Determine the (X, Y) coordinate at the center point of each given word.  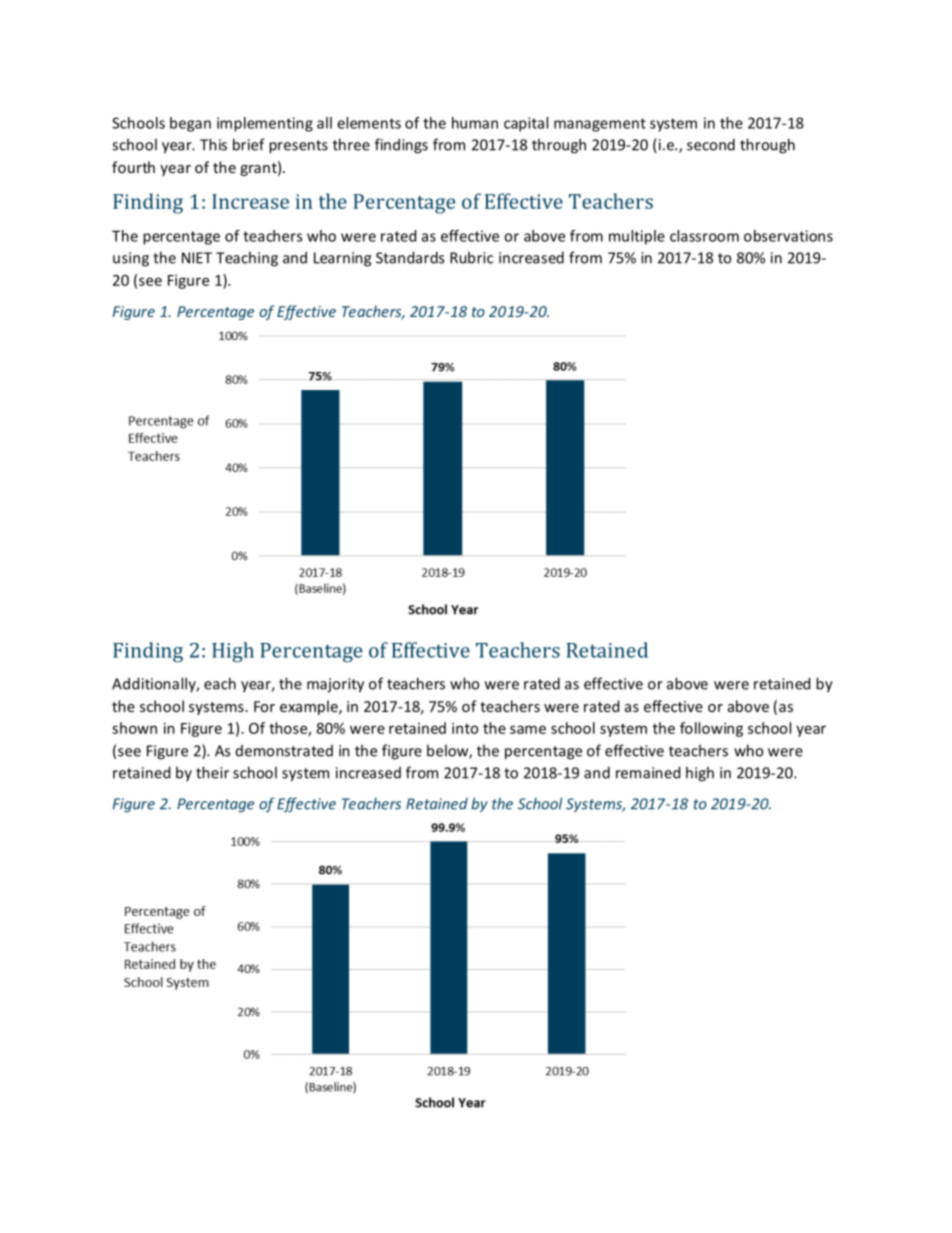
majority (335, 685)
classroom (704, 236)
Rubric (471, 257)
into (465, 728)
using (131, 259)
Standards (410, 257)
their (212, 772)
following (711, 729)
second (711, 144)
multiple (637, 237)
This (213, 144)
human (475, 123)
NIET (197, 258)
